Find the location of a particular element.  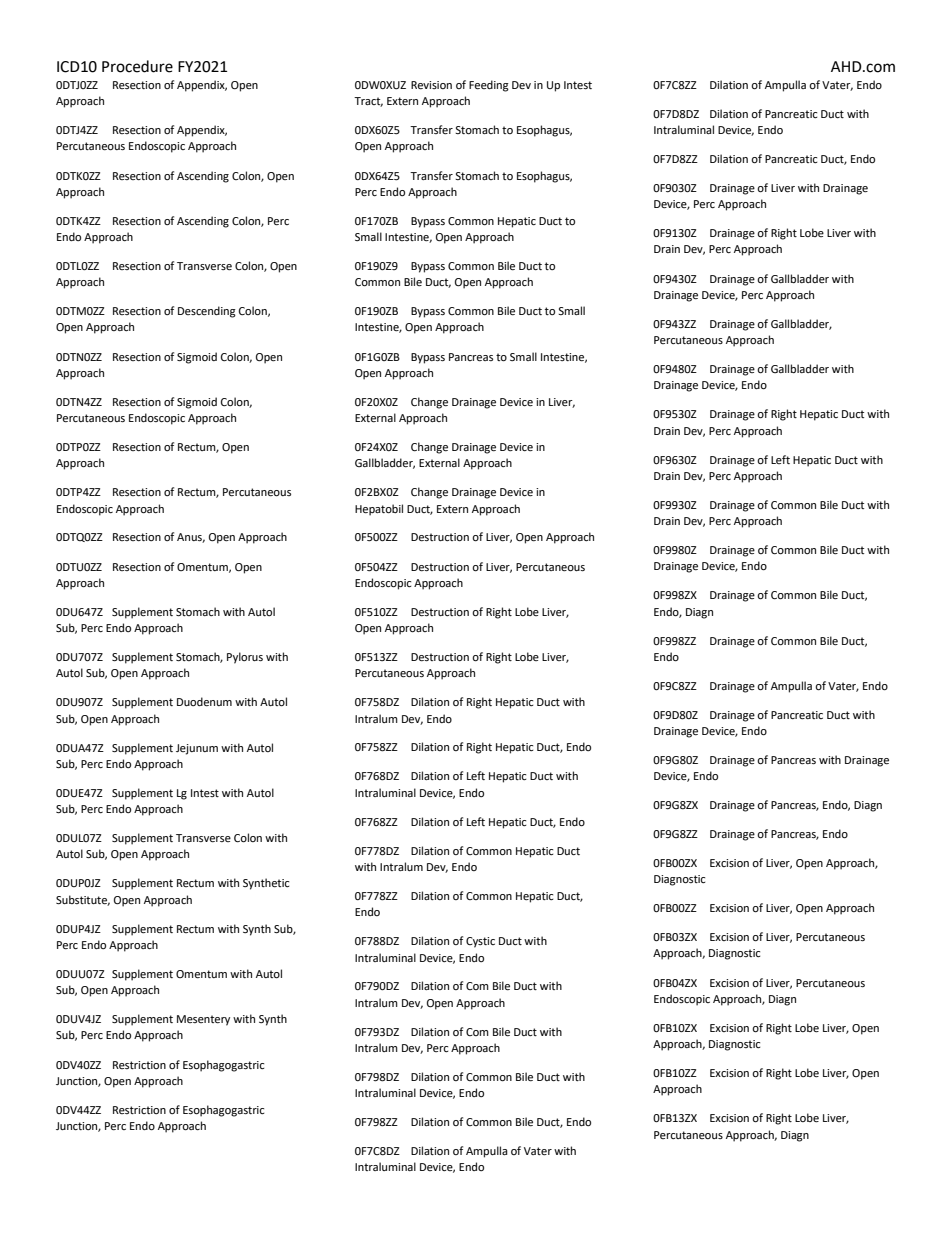

Pylorus is located at coordinates (245, 658).
